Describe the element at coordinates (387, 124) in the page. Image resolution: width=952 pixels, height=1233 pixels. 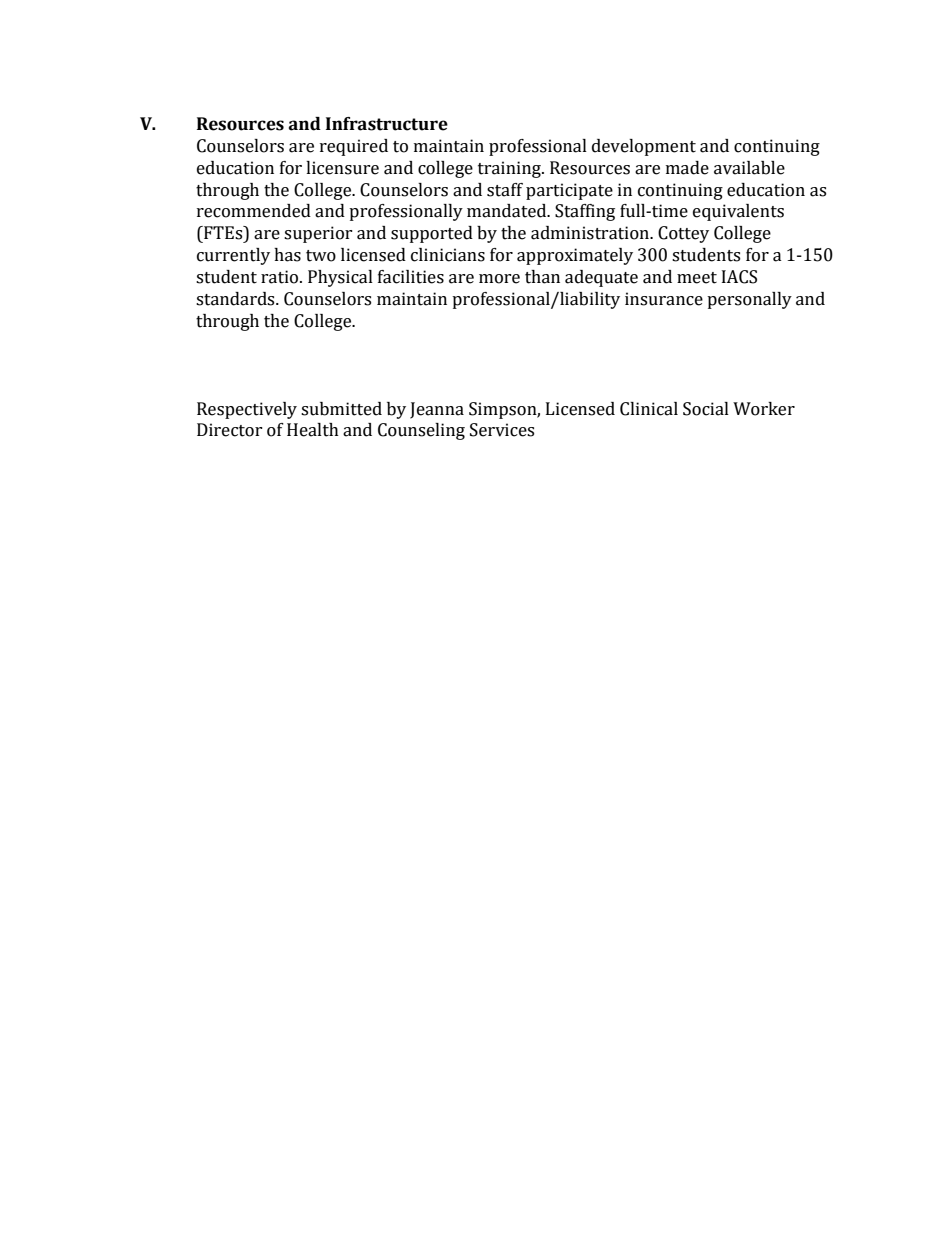
I see `Infrastructure` at that location.
